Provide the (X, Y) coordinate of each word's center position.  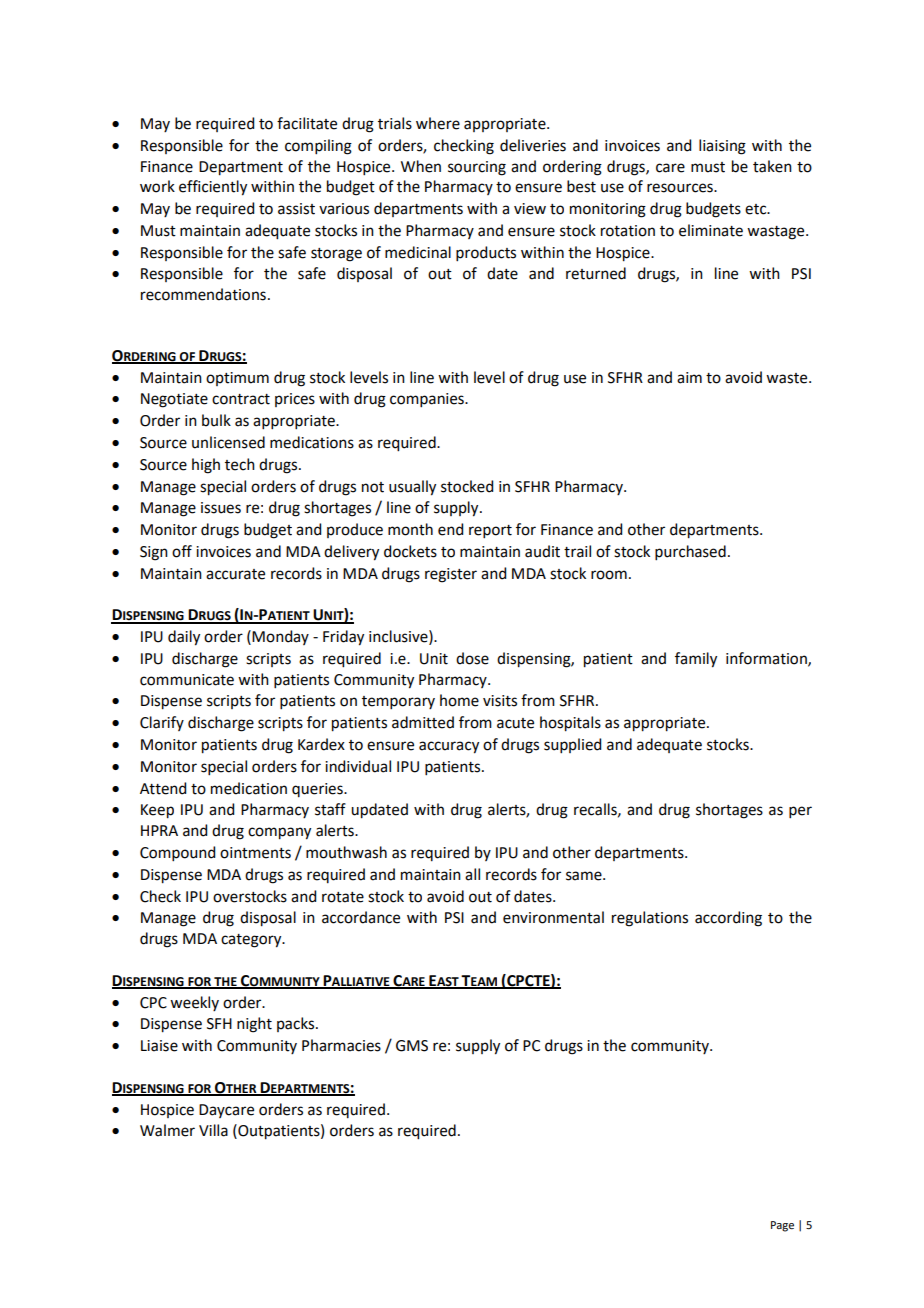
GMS (412, 1046)
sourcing (477, 168)
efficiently (213, 188)
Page (782, 1226)
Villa (213, 1130)
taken (772, 166)
